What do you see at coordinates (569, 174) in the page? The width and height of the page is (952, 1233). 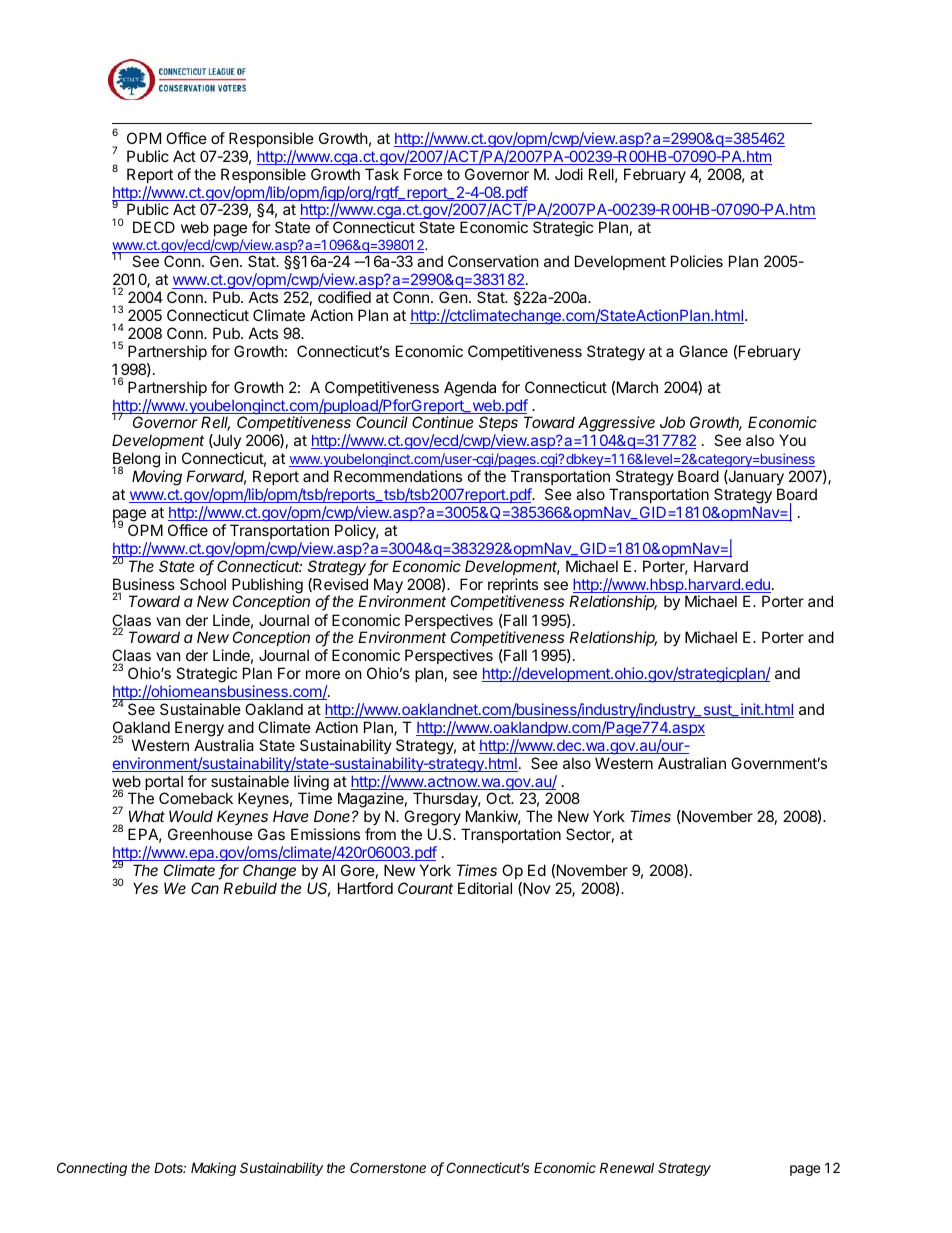 I see `Jodi` at bounding box center [569, 174].
